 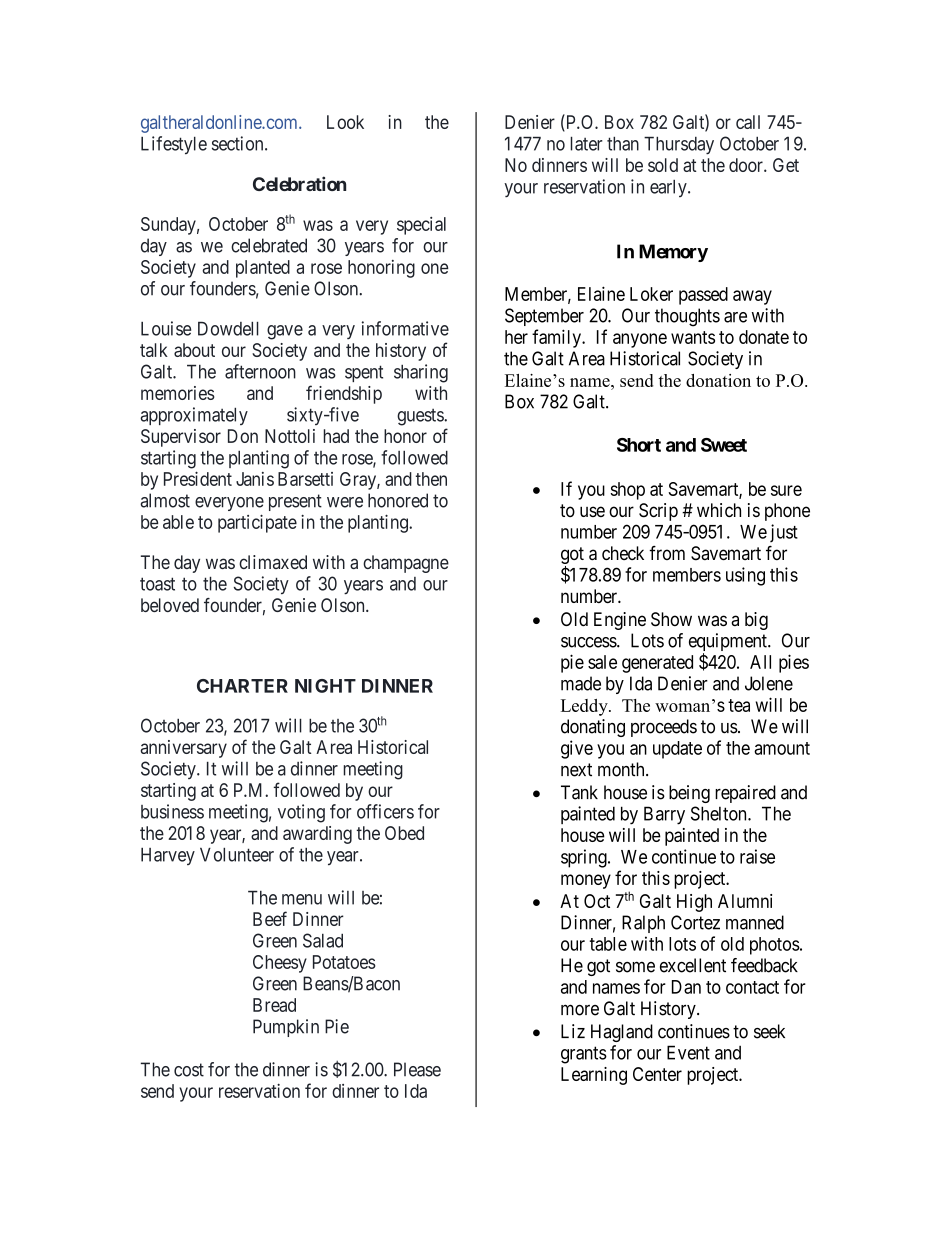 I want to click on then, so click(x=431, y=479).
